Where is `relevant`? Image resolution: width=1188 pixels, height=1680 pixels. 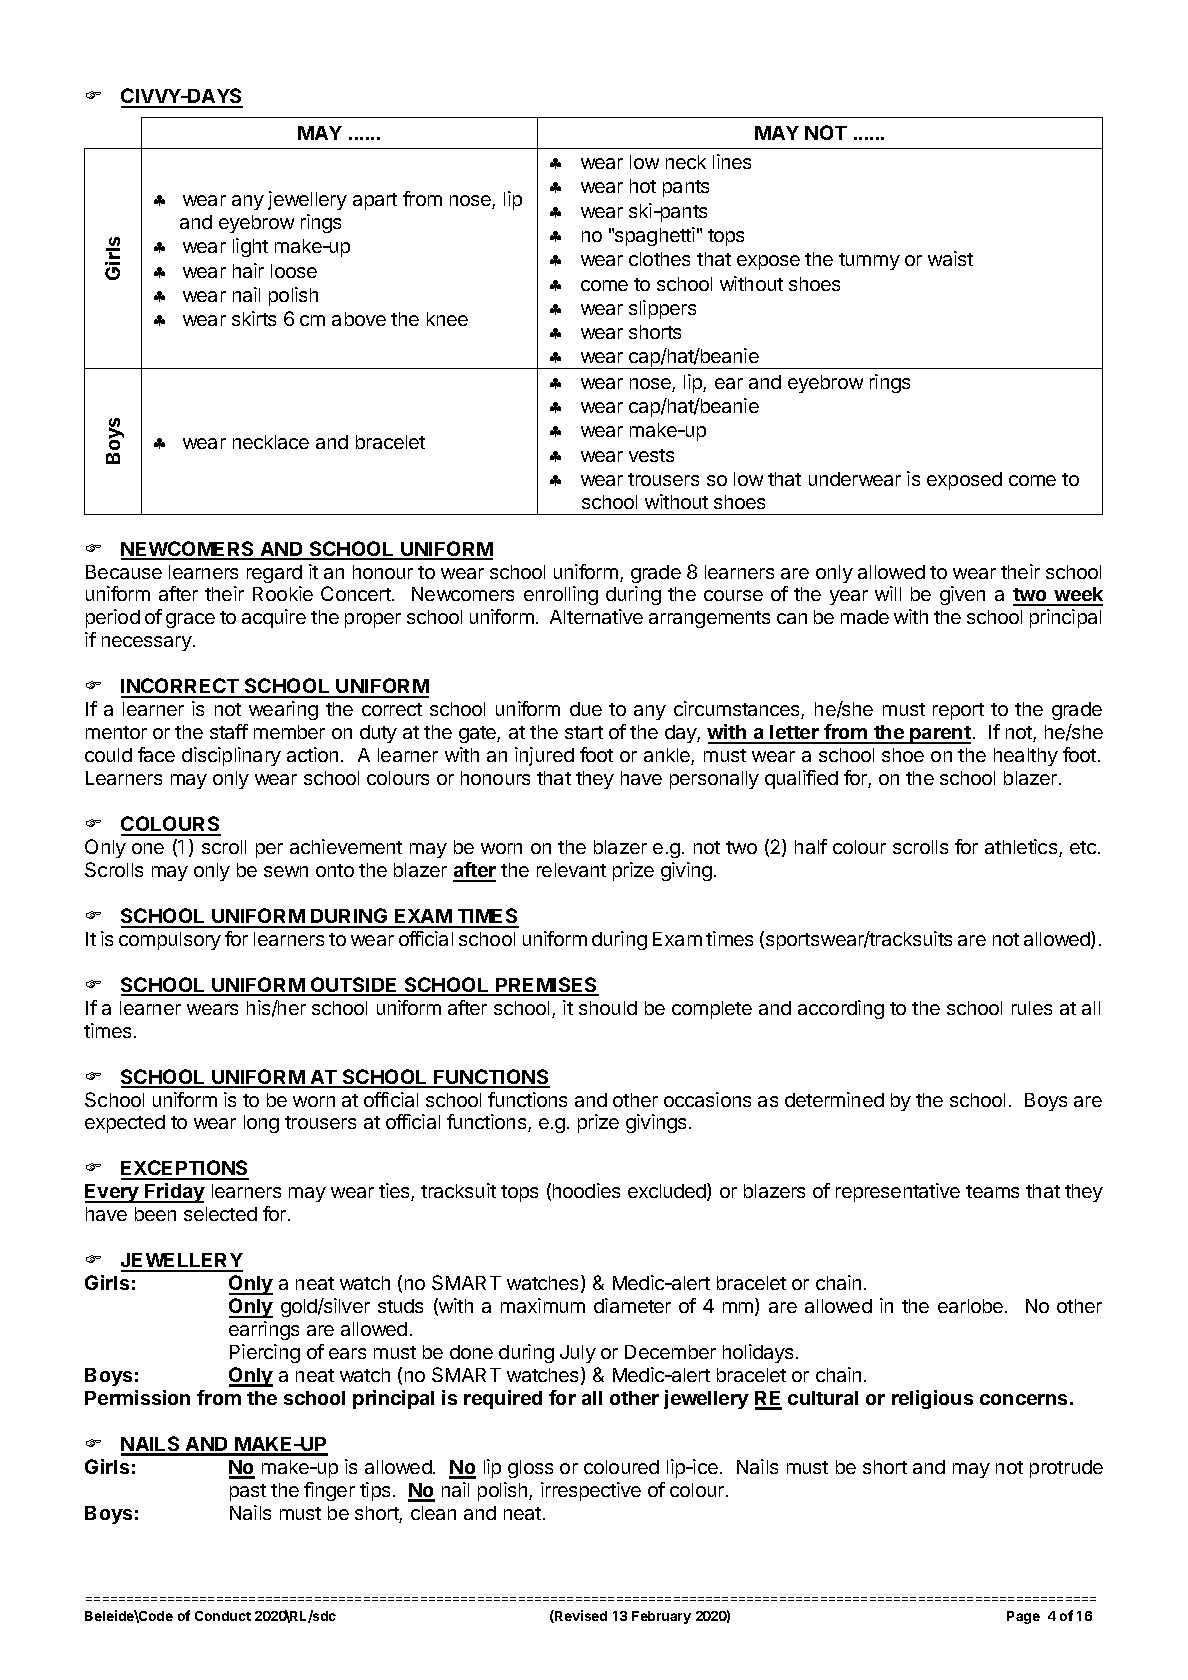
relevant is located at coordinates (571, 870).
